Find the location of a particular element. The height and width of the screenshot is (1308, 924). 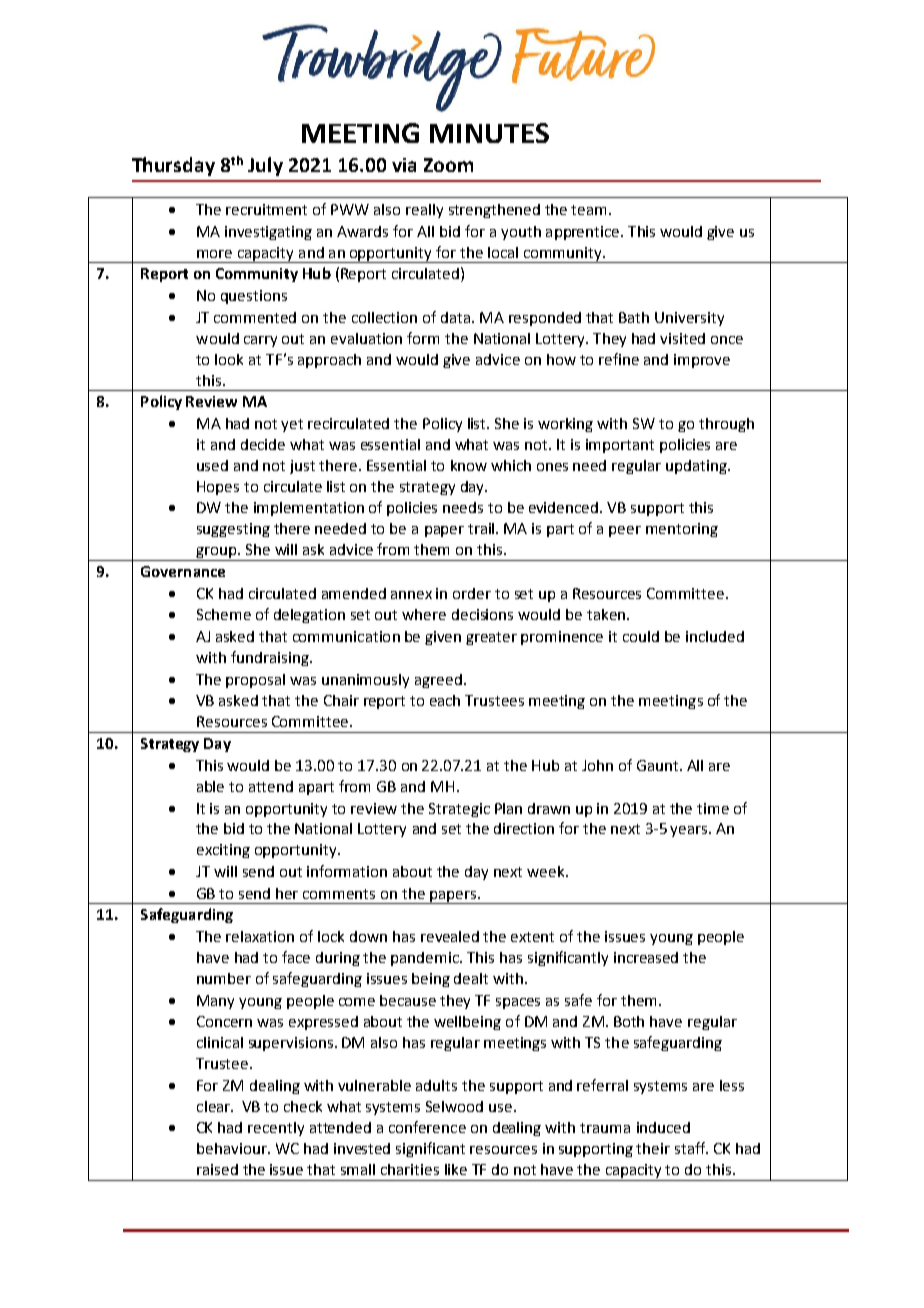

conference is located at coordinates (427, 1127).
